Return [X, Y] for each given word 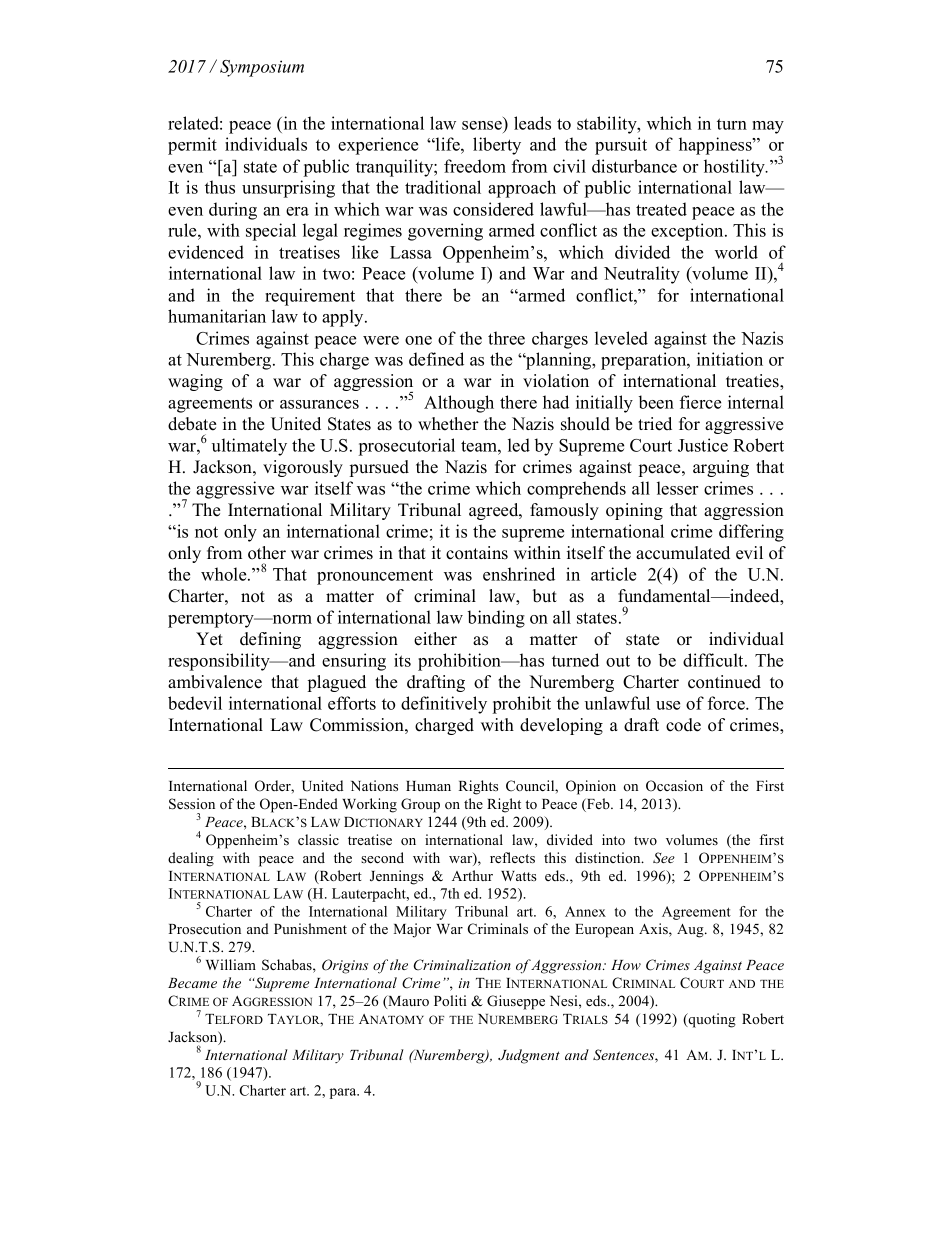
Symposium [262, 68]
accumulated [683, 553]
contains [477, 553]
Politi [450, 1000]
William [231, 964]
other [267, 553]
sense [482, 125]
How [626, 965]
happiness [716, 146]
